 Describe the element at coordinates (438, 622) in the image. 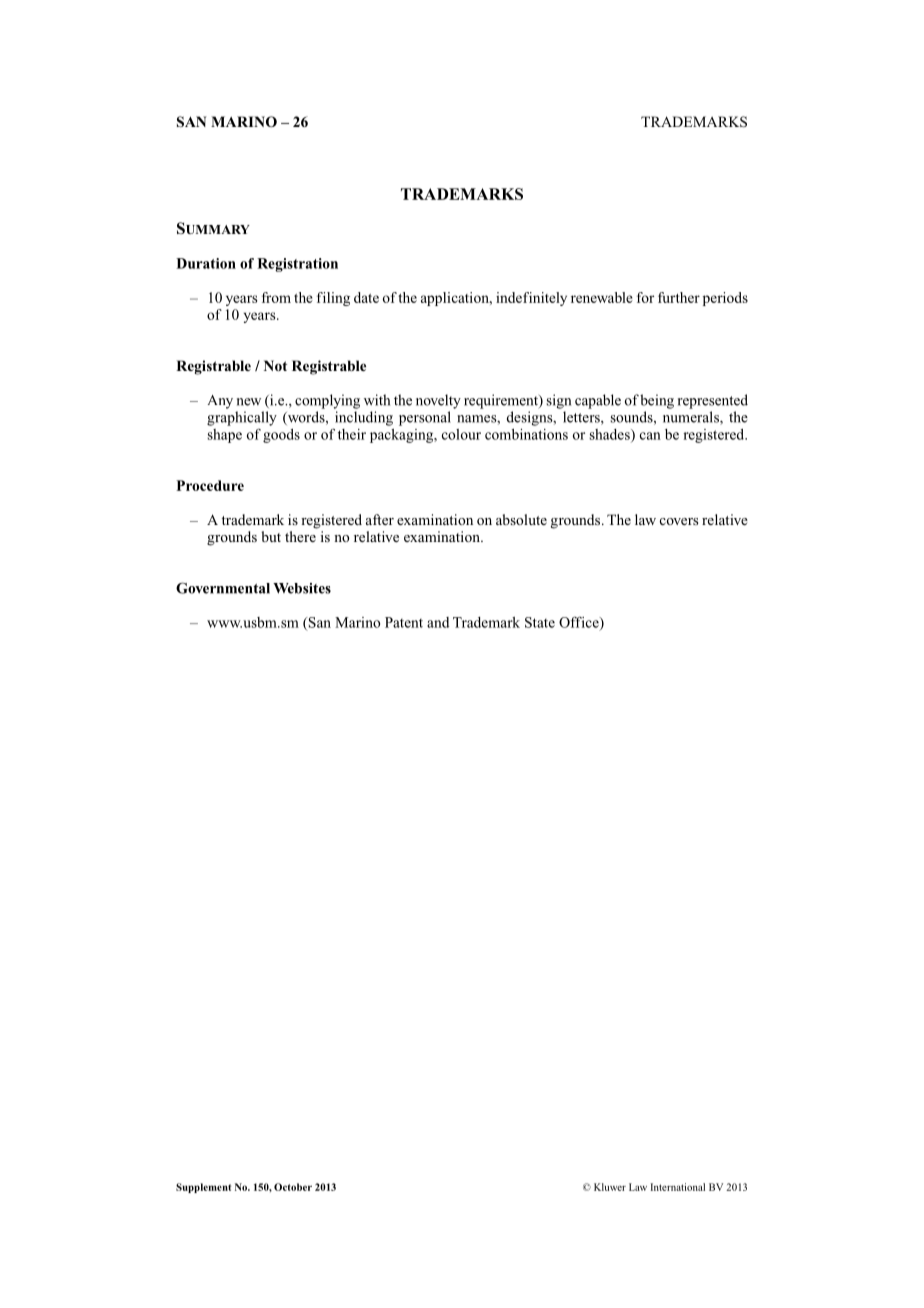

I see `and` at that location.
